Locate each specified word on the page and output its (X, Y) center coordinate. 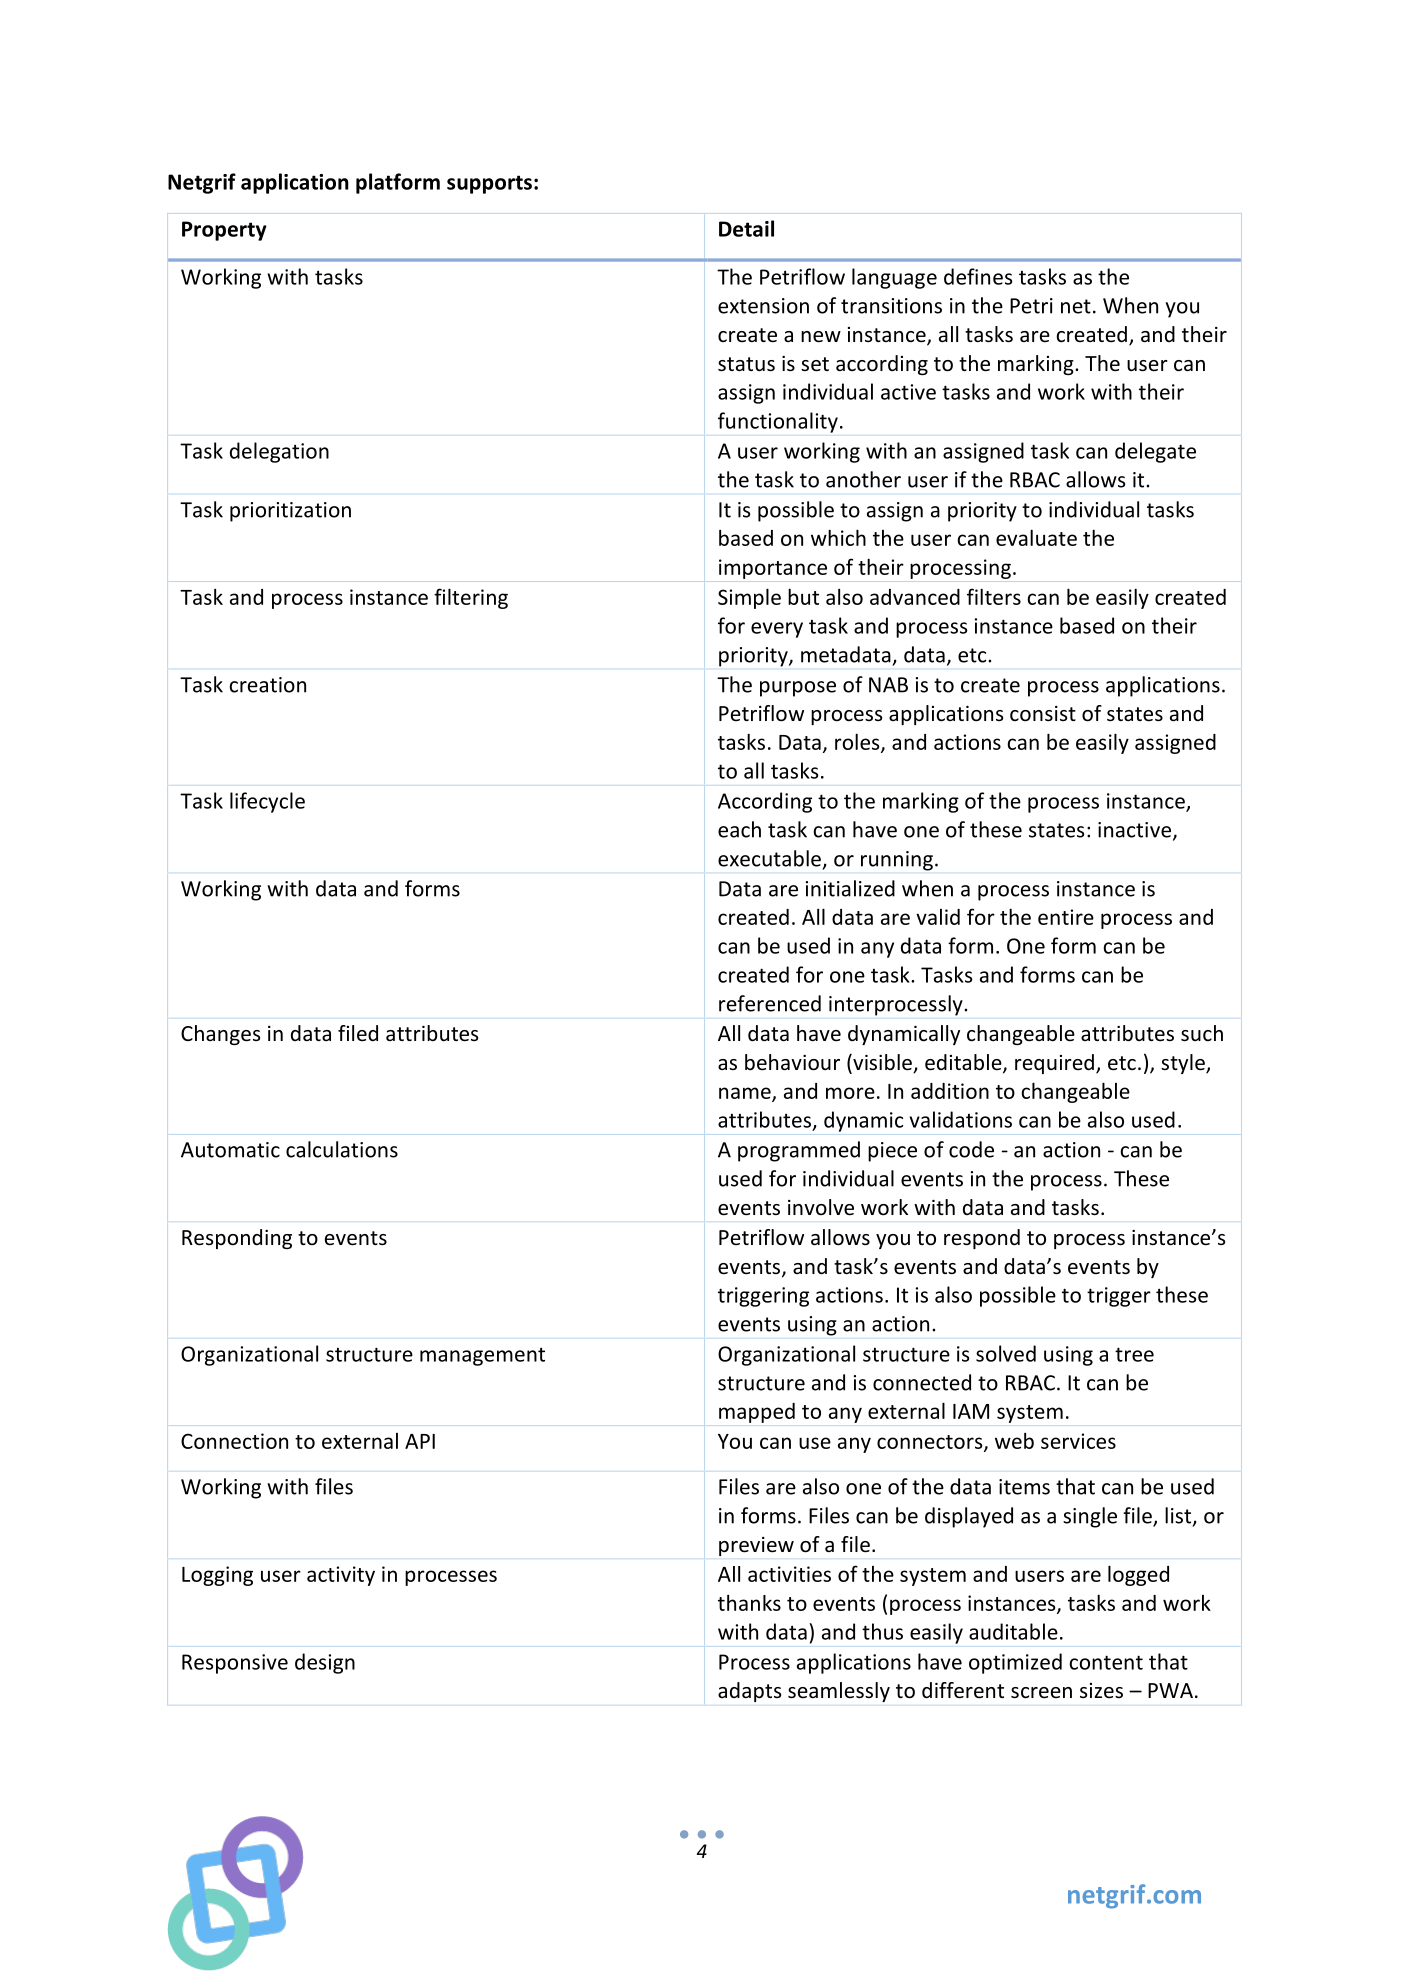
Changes (220, 1035)
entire (1066, 917)
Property (224, 231)
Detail (746, 228)
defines (978, 276)
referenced (770, 1003)
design (325, 1663)
